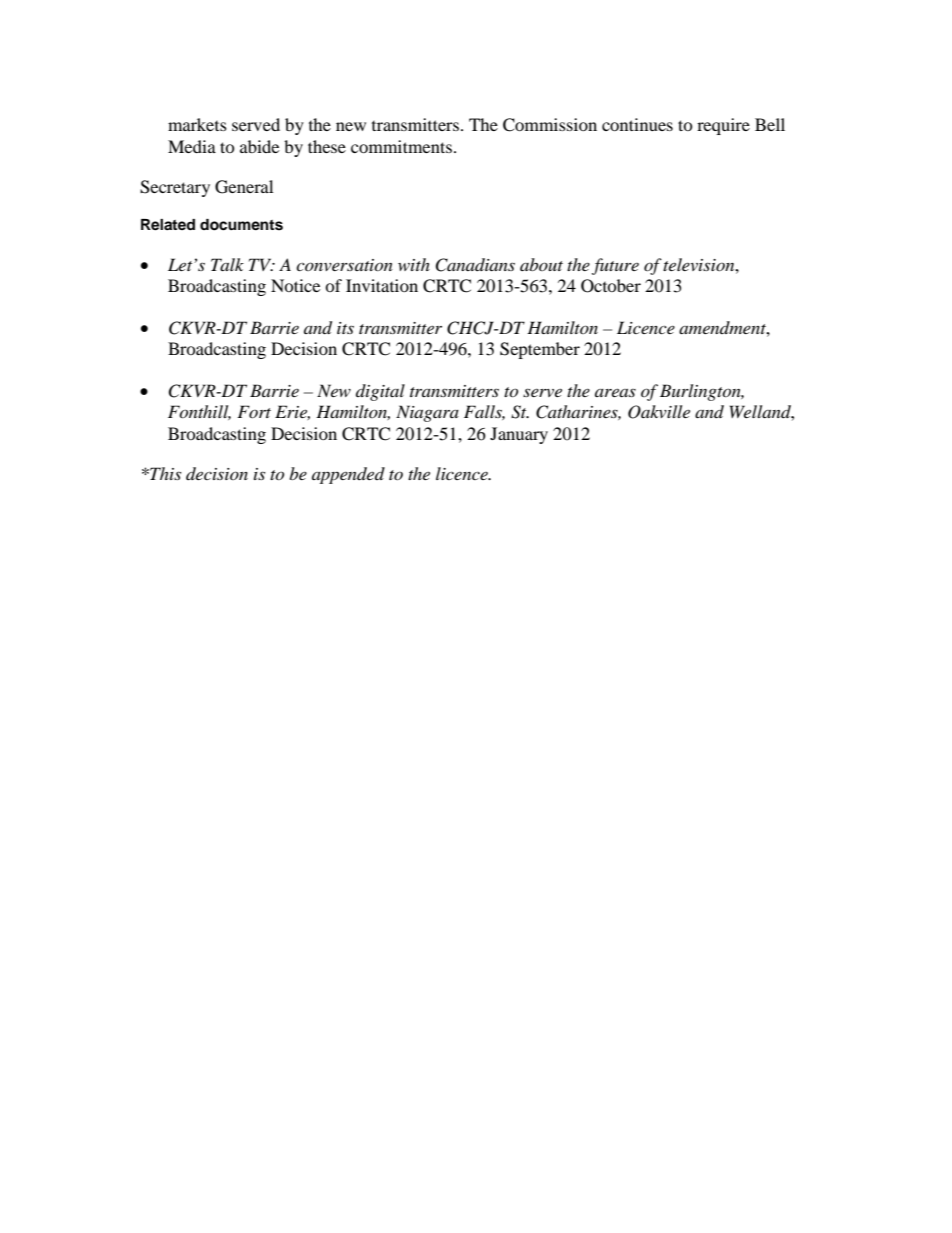 This page has width=952, height=1233. Describe the element at coordinates (348, 475) in the page. I see `appended` at that location.
